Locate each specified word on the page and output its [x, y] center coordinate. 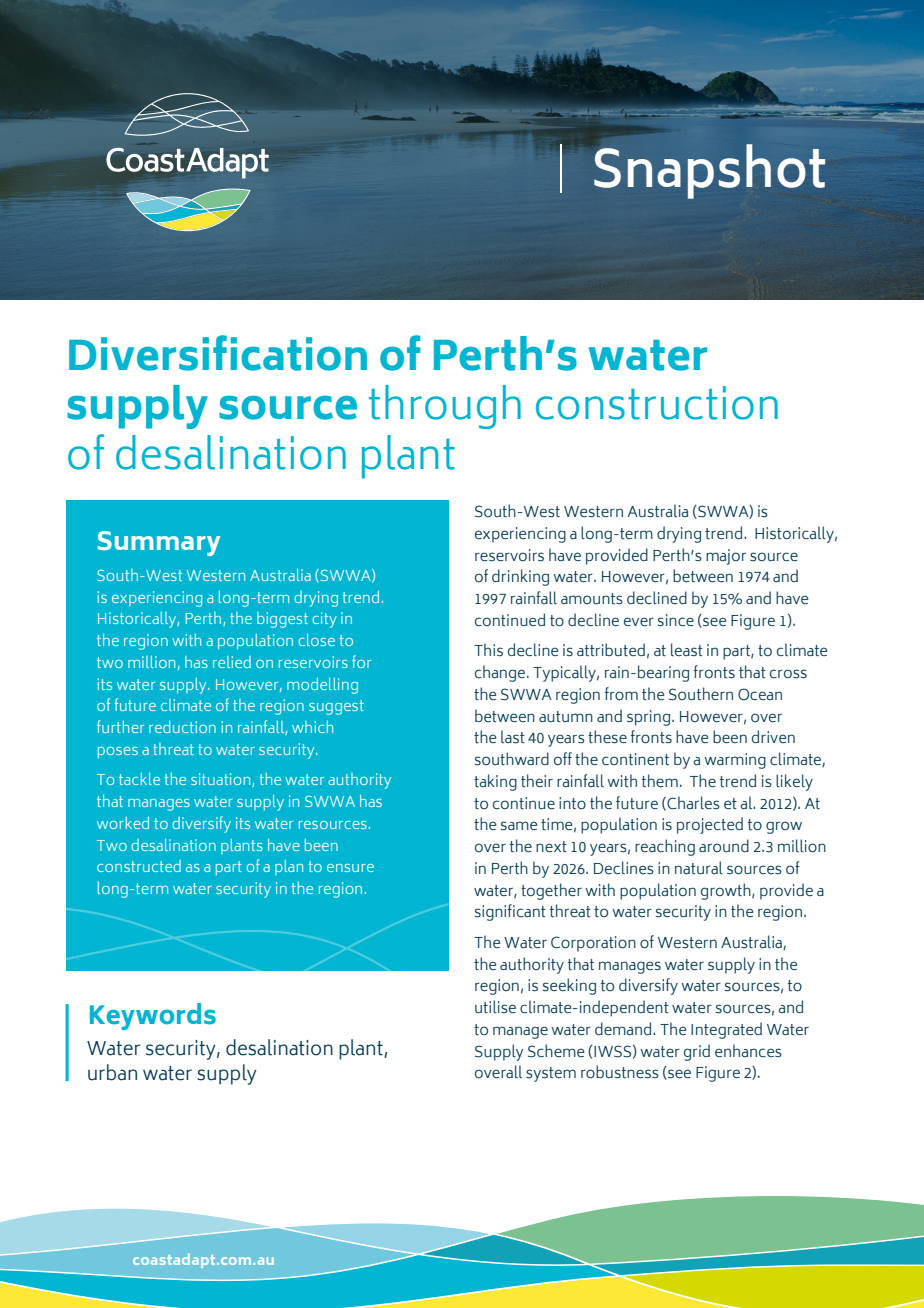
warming [735, 761]
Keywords [153, 1016]
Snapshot [709, 171]
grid [697, 1052]
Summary [159, 543]
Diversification [218, 353]
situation [222, 780]
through [445, 407]
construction [657, 403]
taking [495, 782]
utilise [495, 1007]
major [726, 557]
